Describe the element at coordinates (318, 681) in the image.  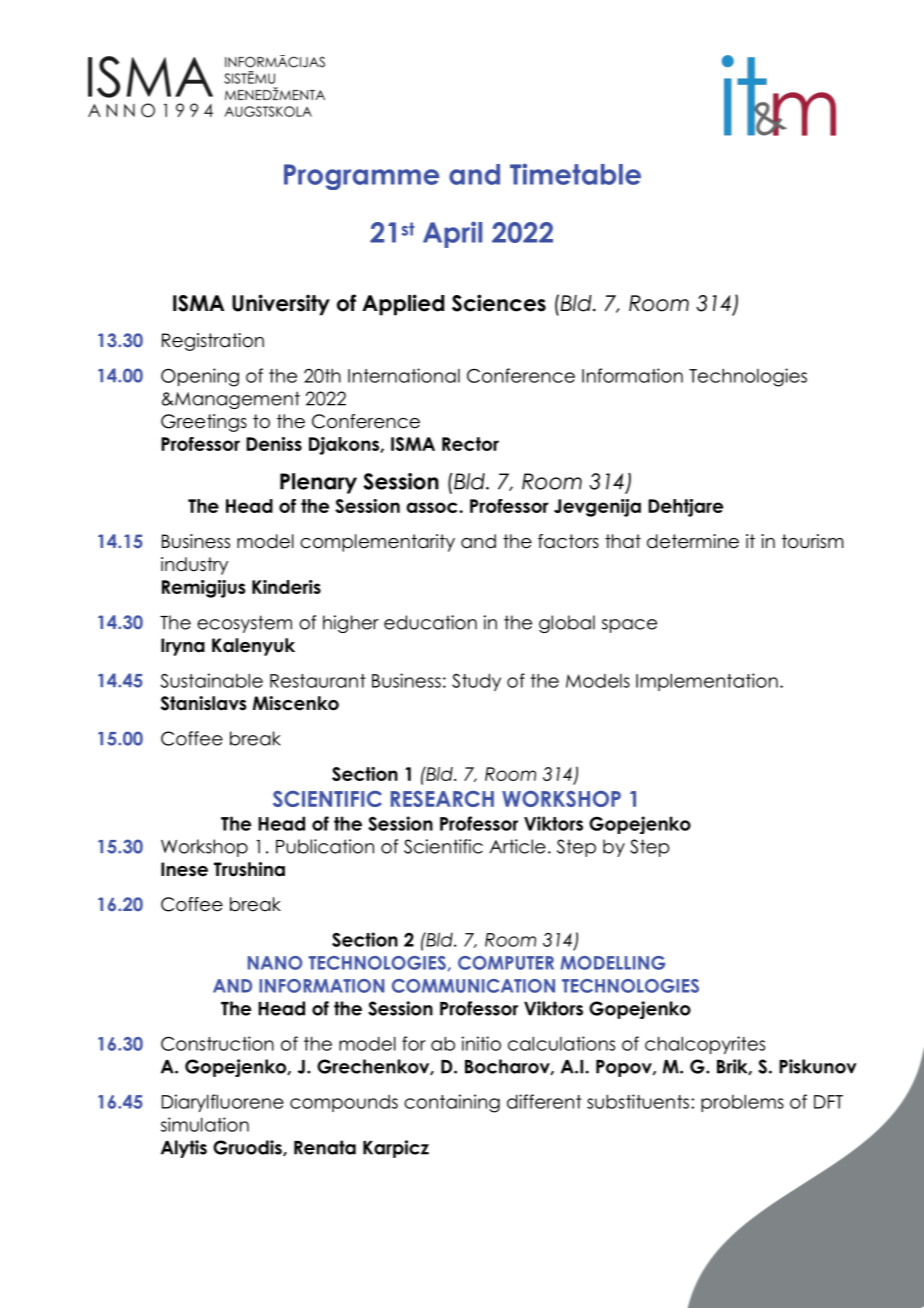
I see `Restaurant` at that location.
